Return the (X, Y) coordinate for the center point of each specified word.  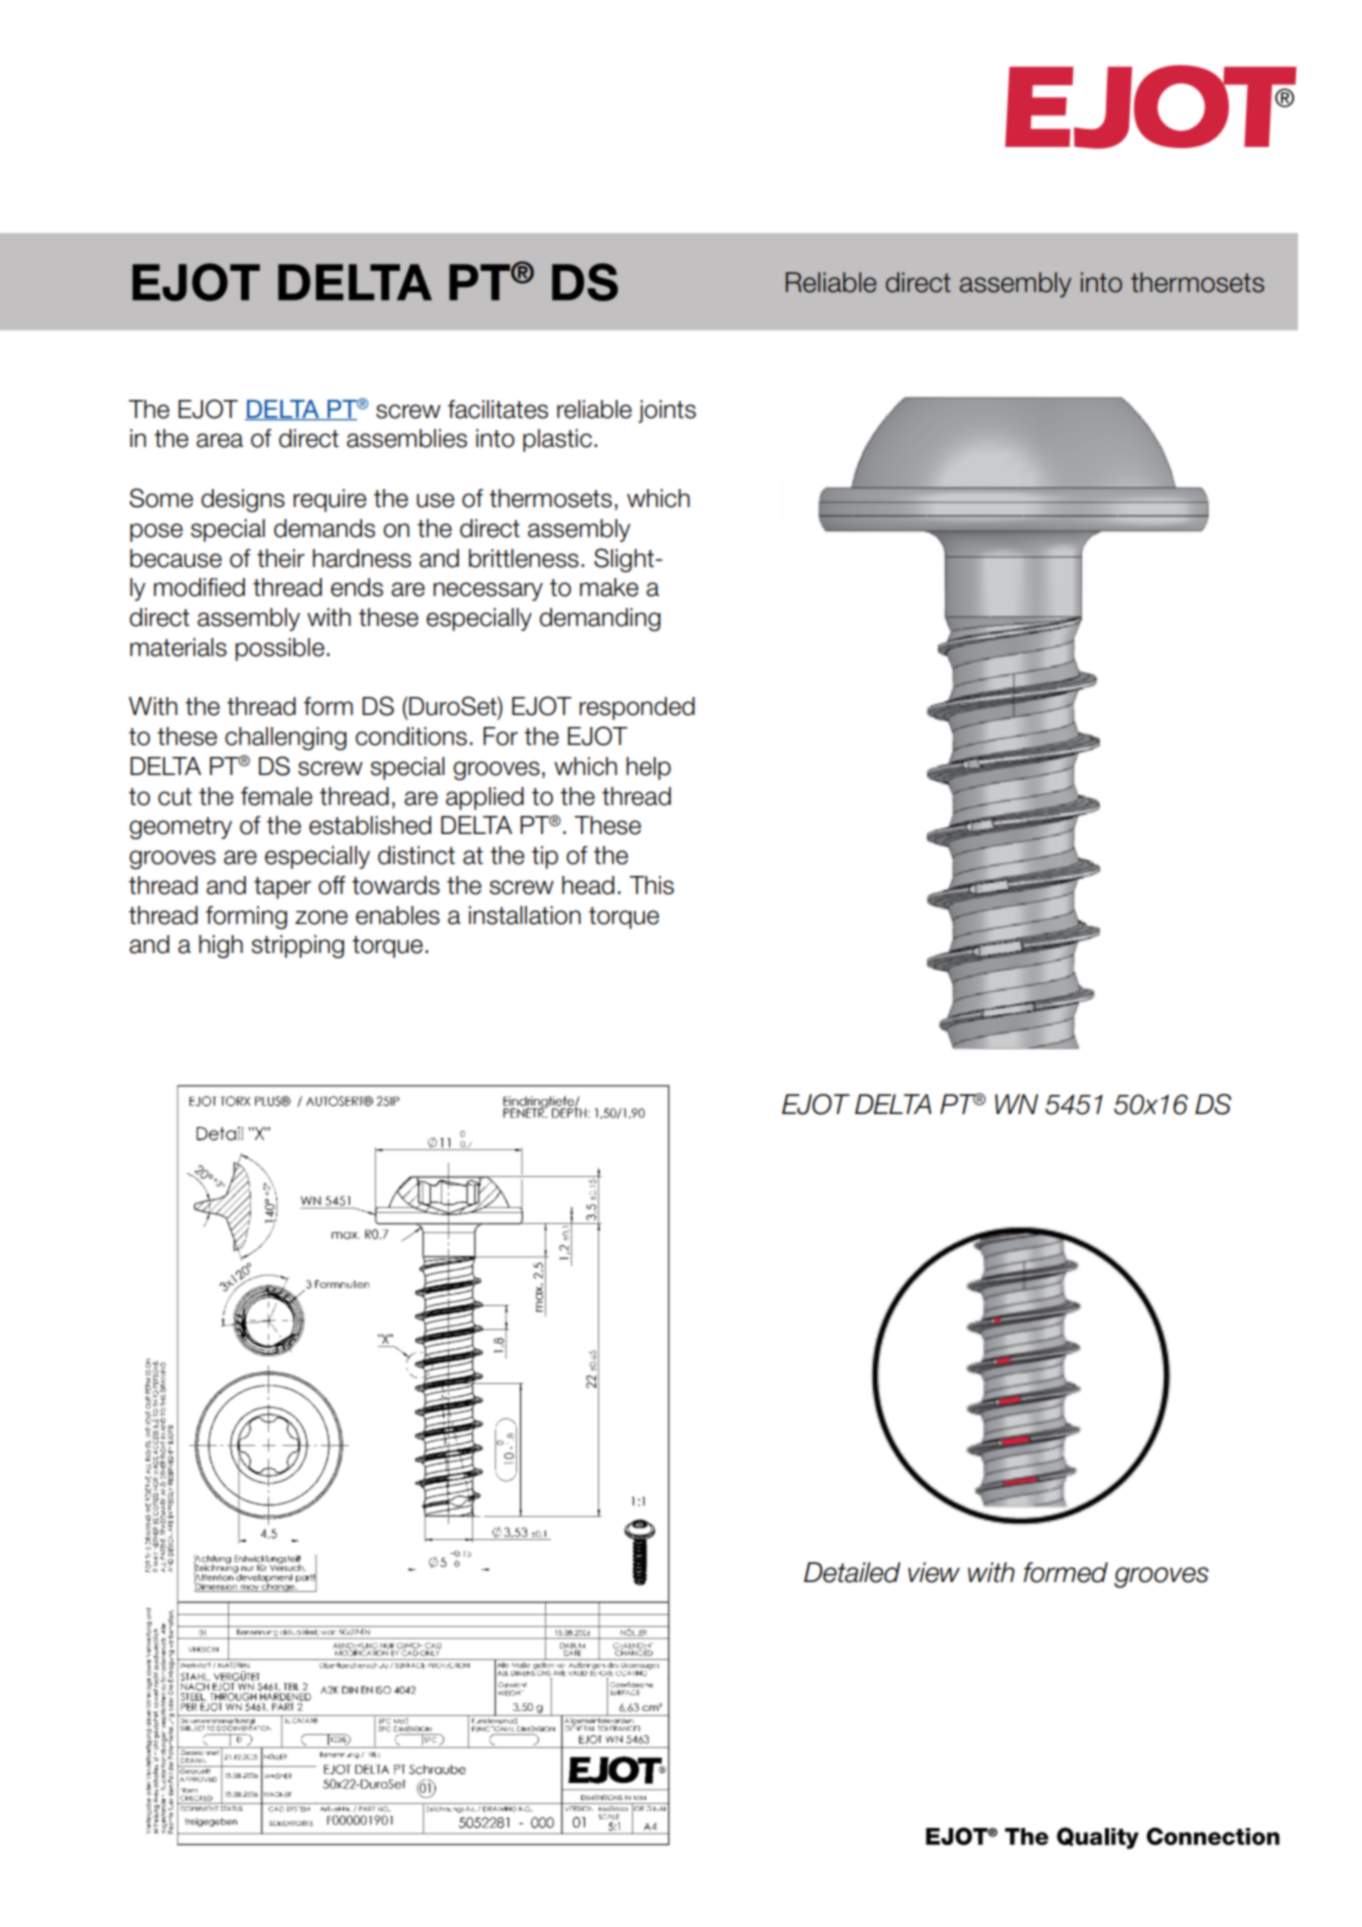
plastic (557, 440)
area (219, 440)
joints (667, 411)
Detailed (852, 1572)
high (221, 946)
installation (525, 915)
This (651, 885)
